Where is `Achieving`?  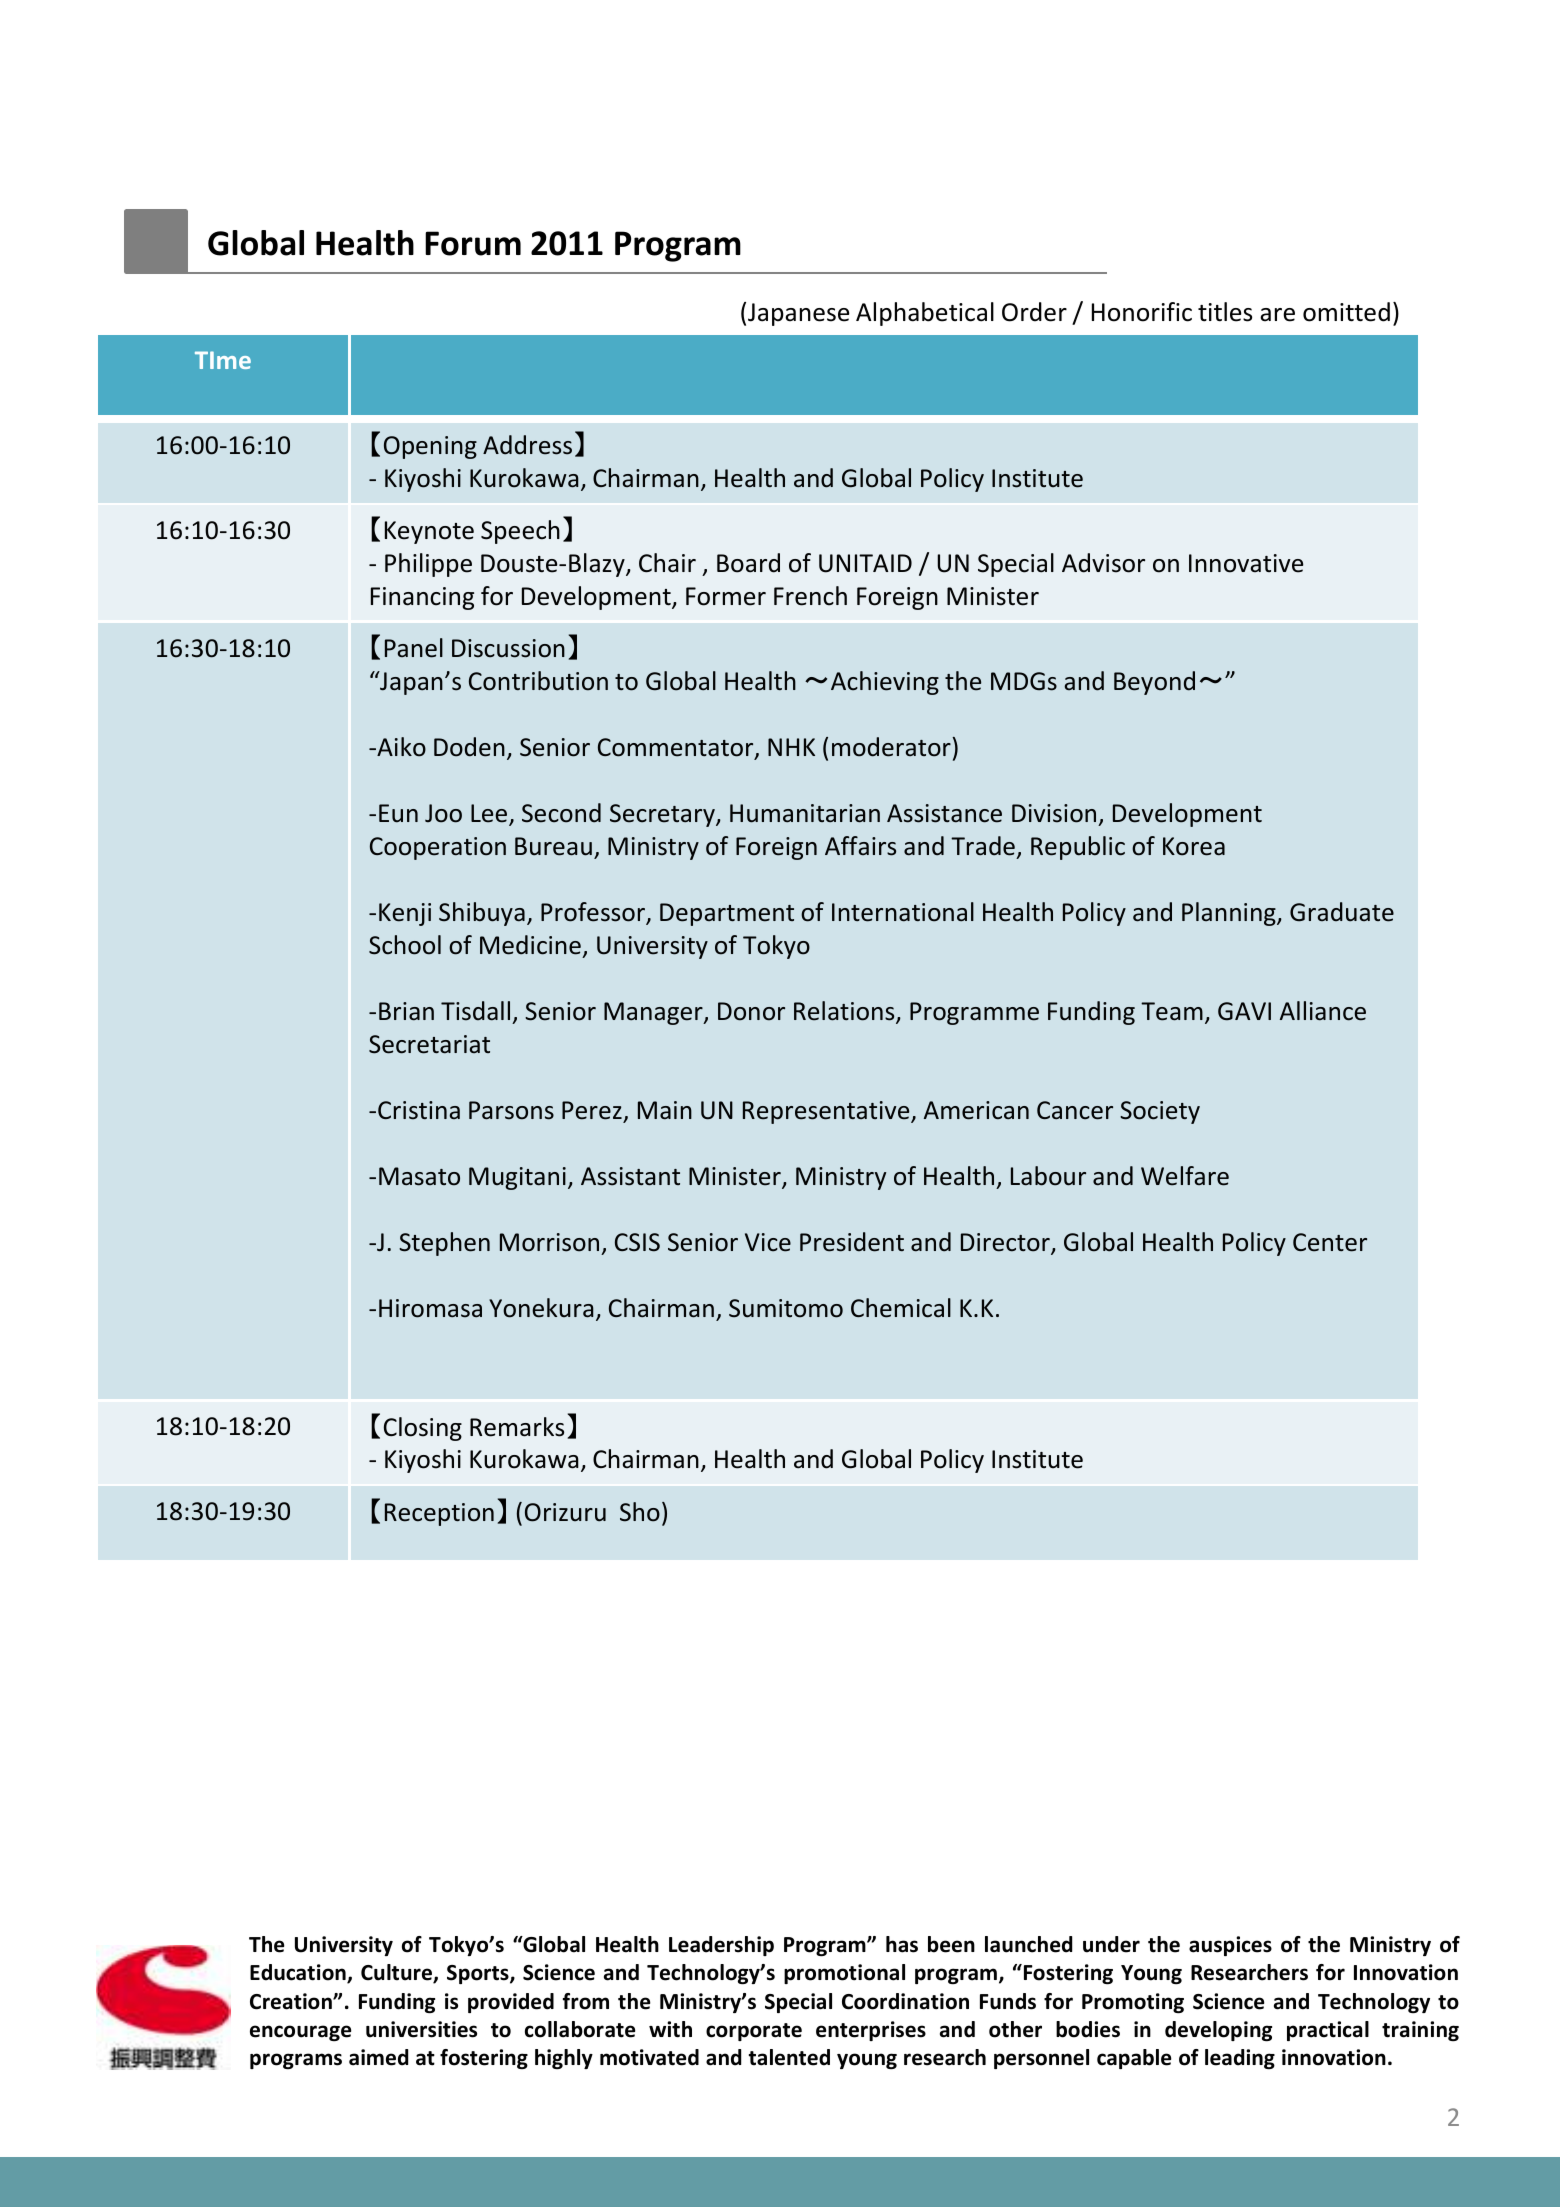
Achieving is located at coordinates (885, 683).
